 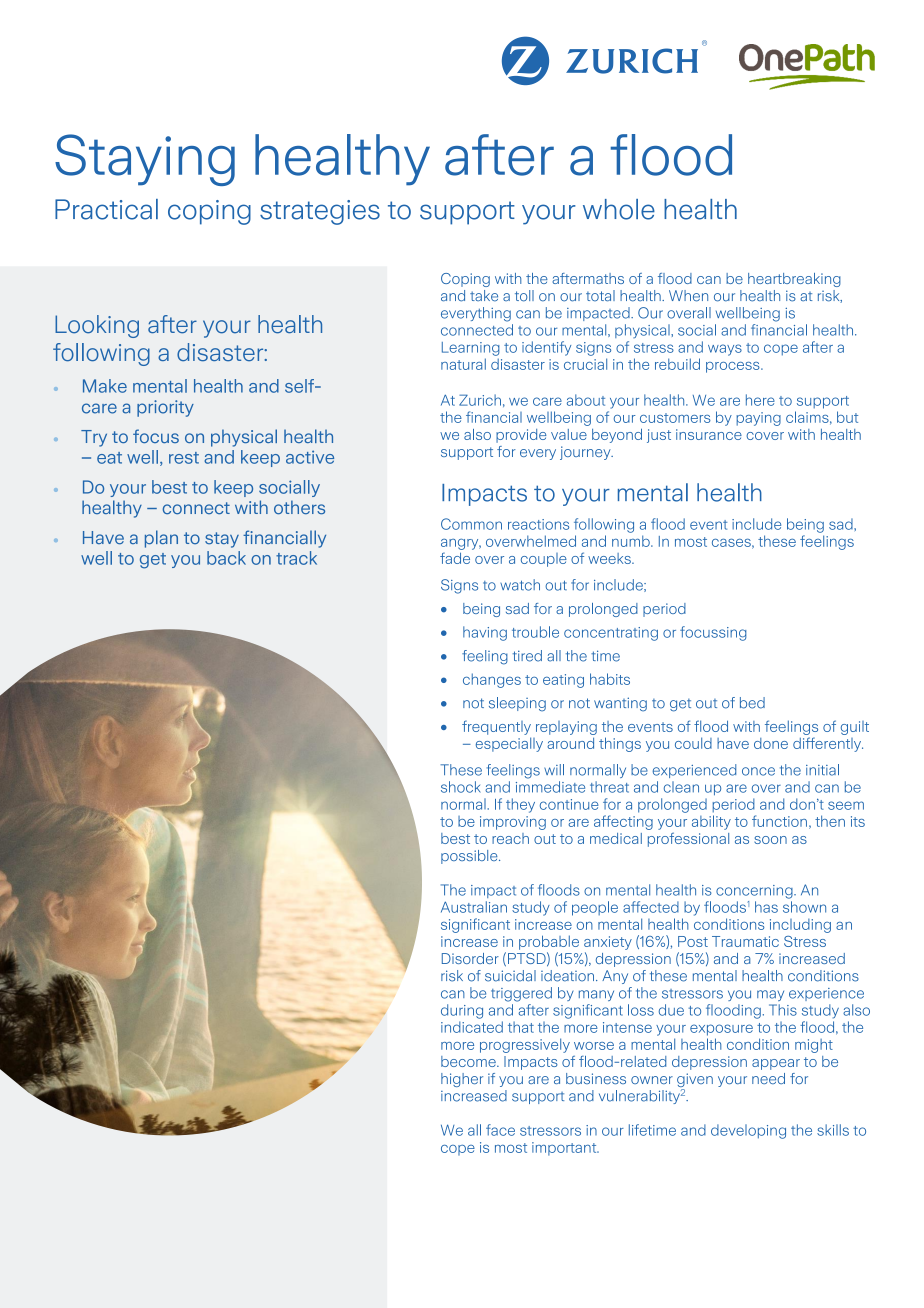 I want to click on rest, so click(x=184, y=458).
